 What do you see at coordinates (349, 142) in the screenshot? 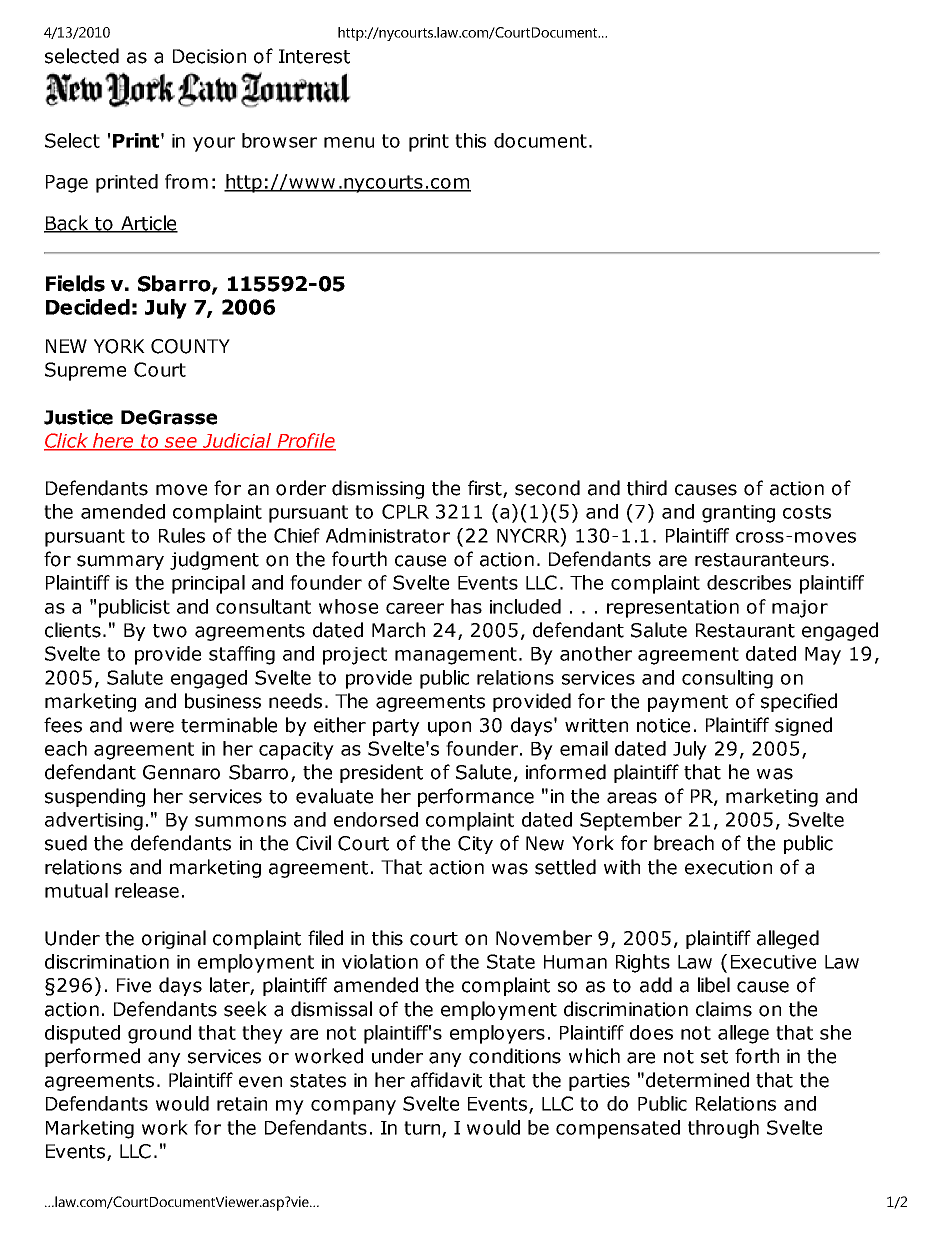
I see `menu` at bounding box center [349, 142].
